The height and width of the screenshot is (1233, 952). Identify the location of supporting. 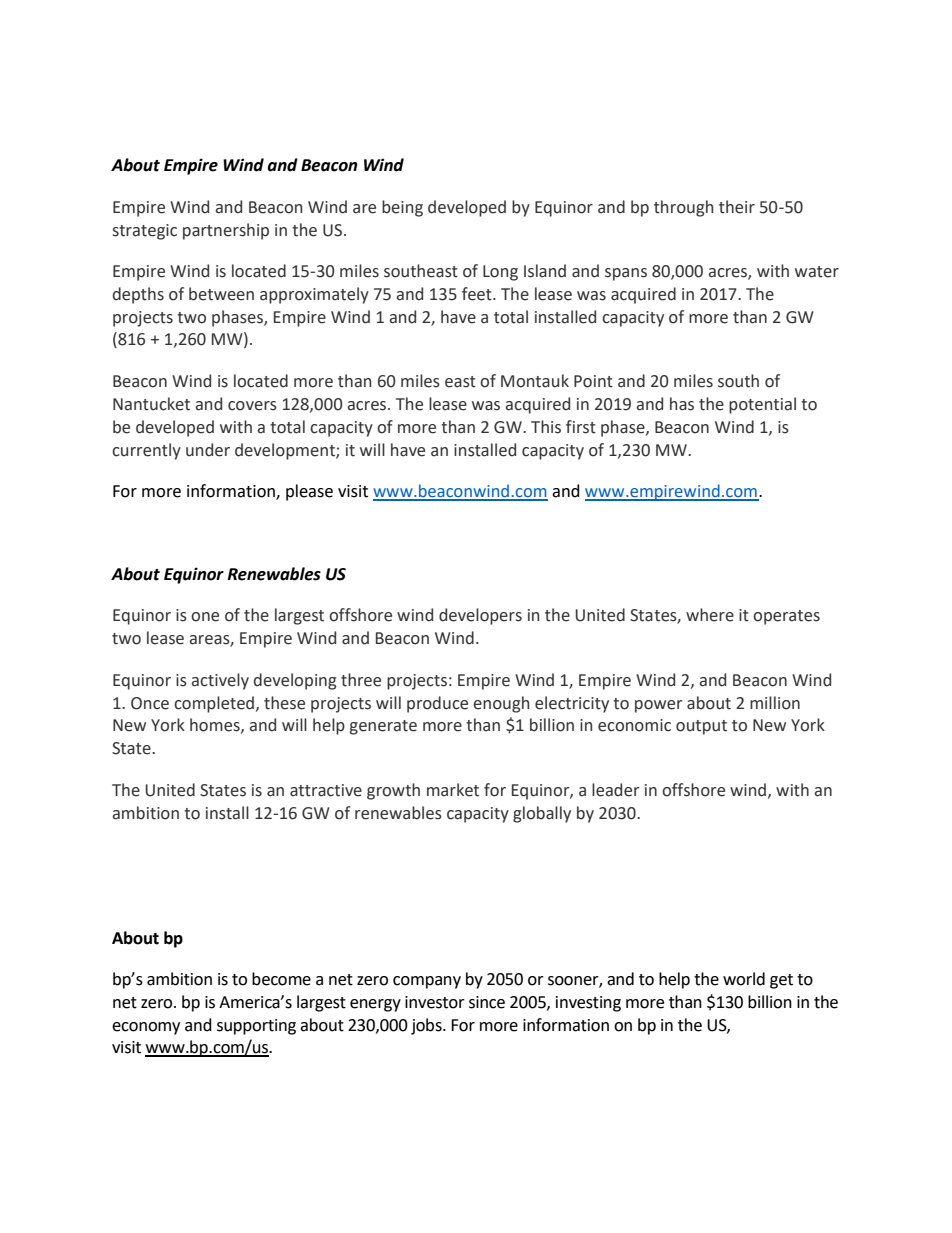
(256, 1027).
